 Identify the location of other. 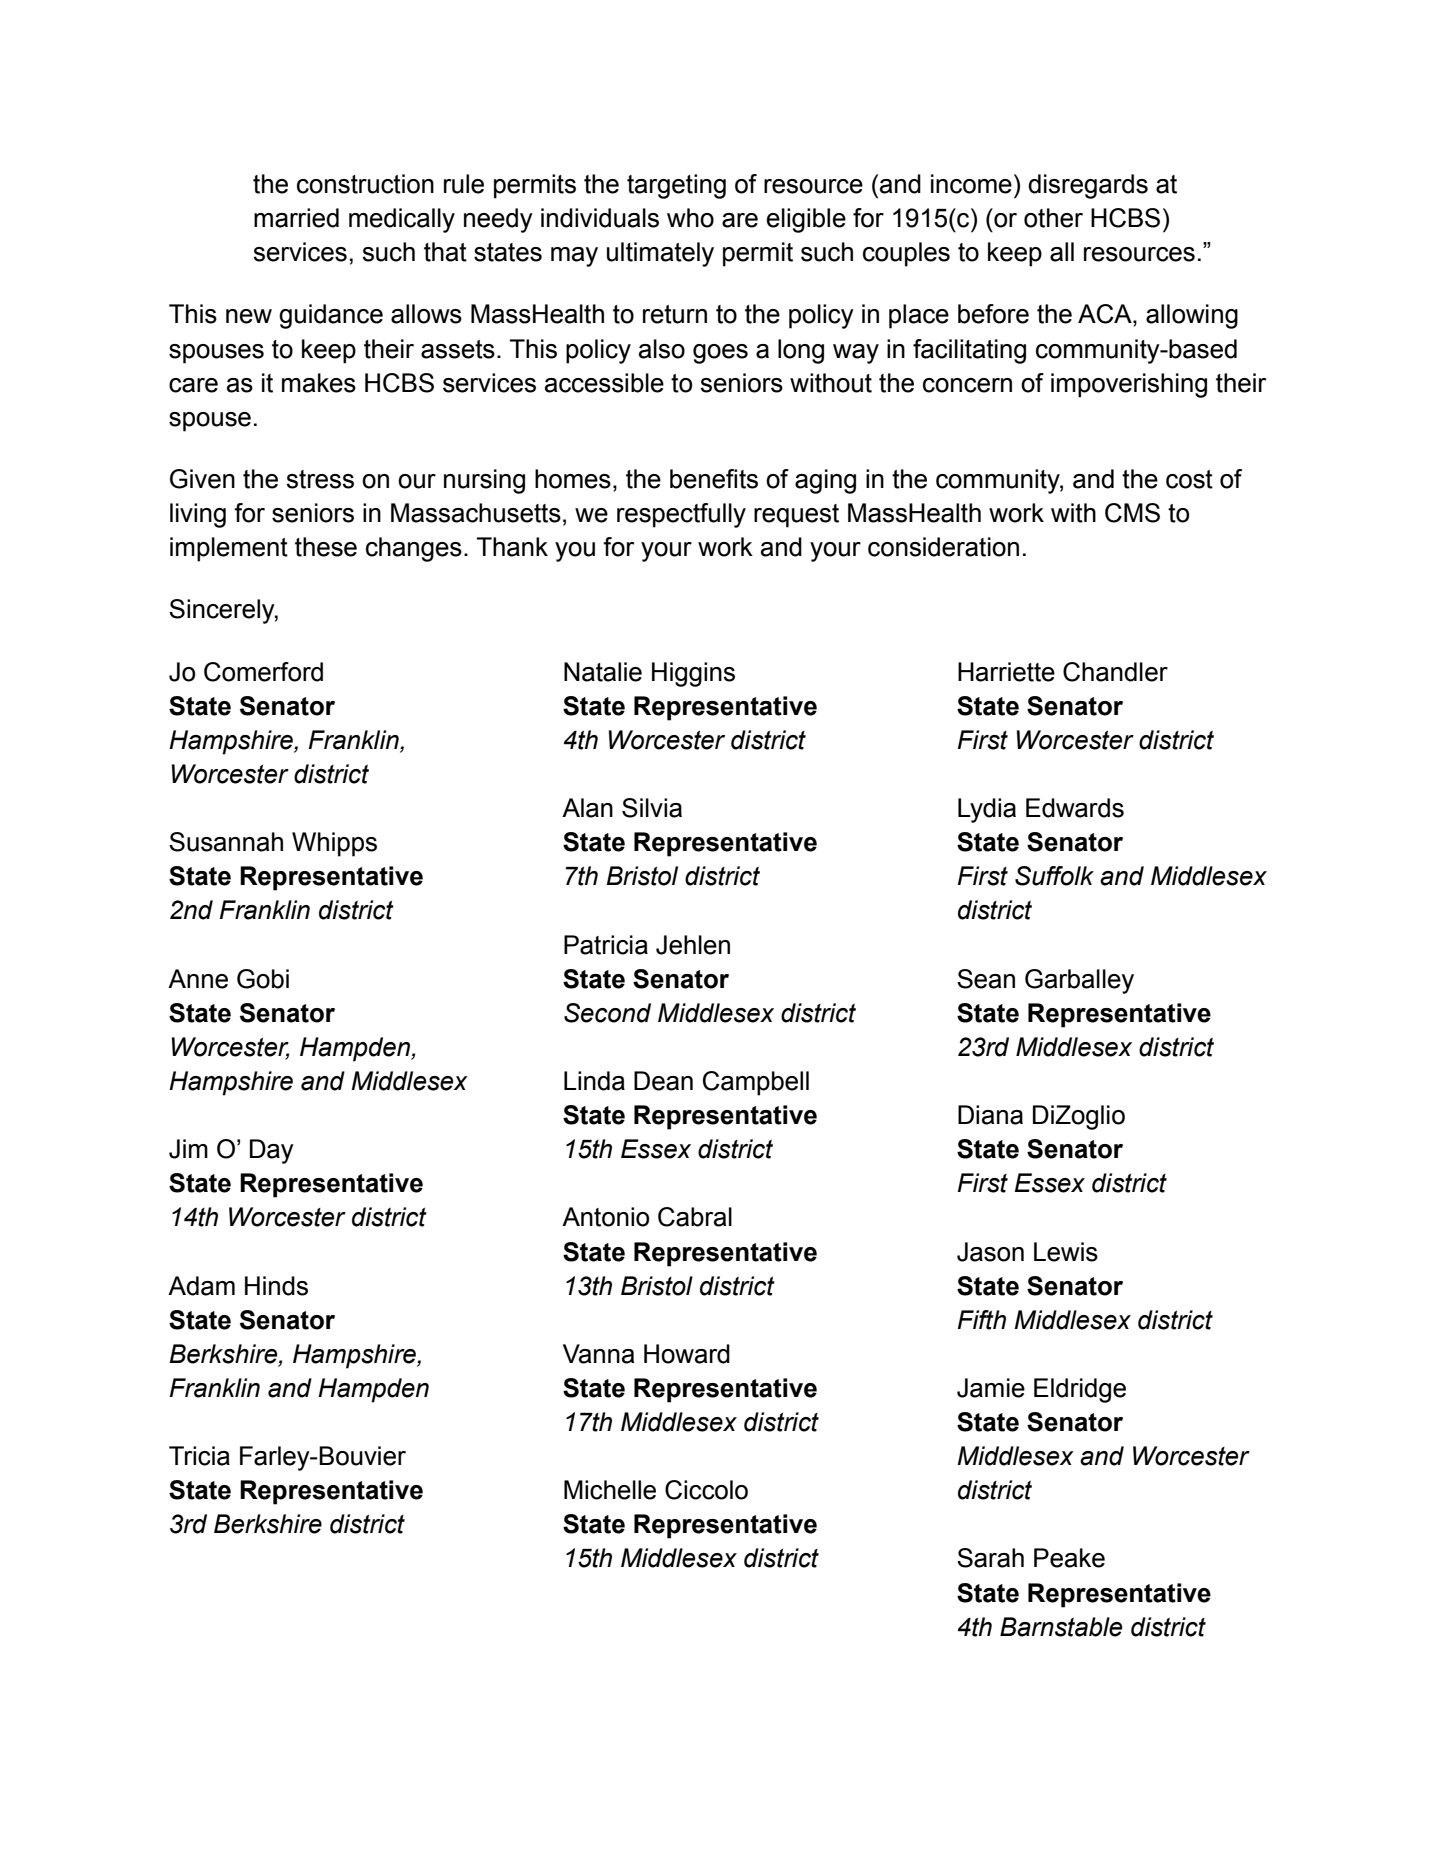
(1053, 218).
